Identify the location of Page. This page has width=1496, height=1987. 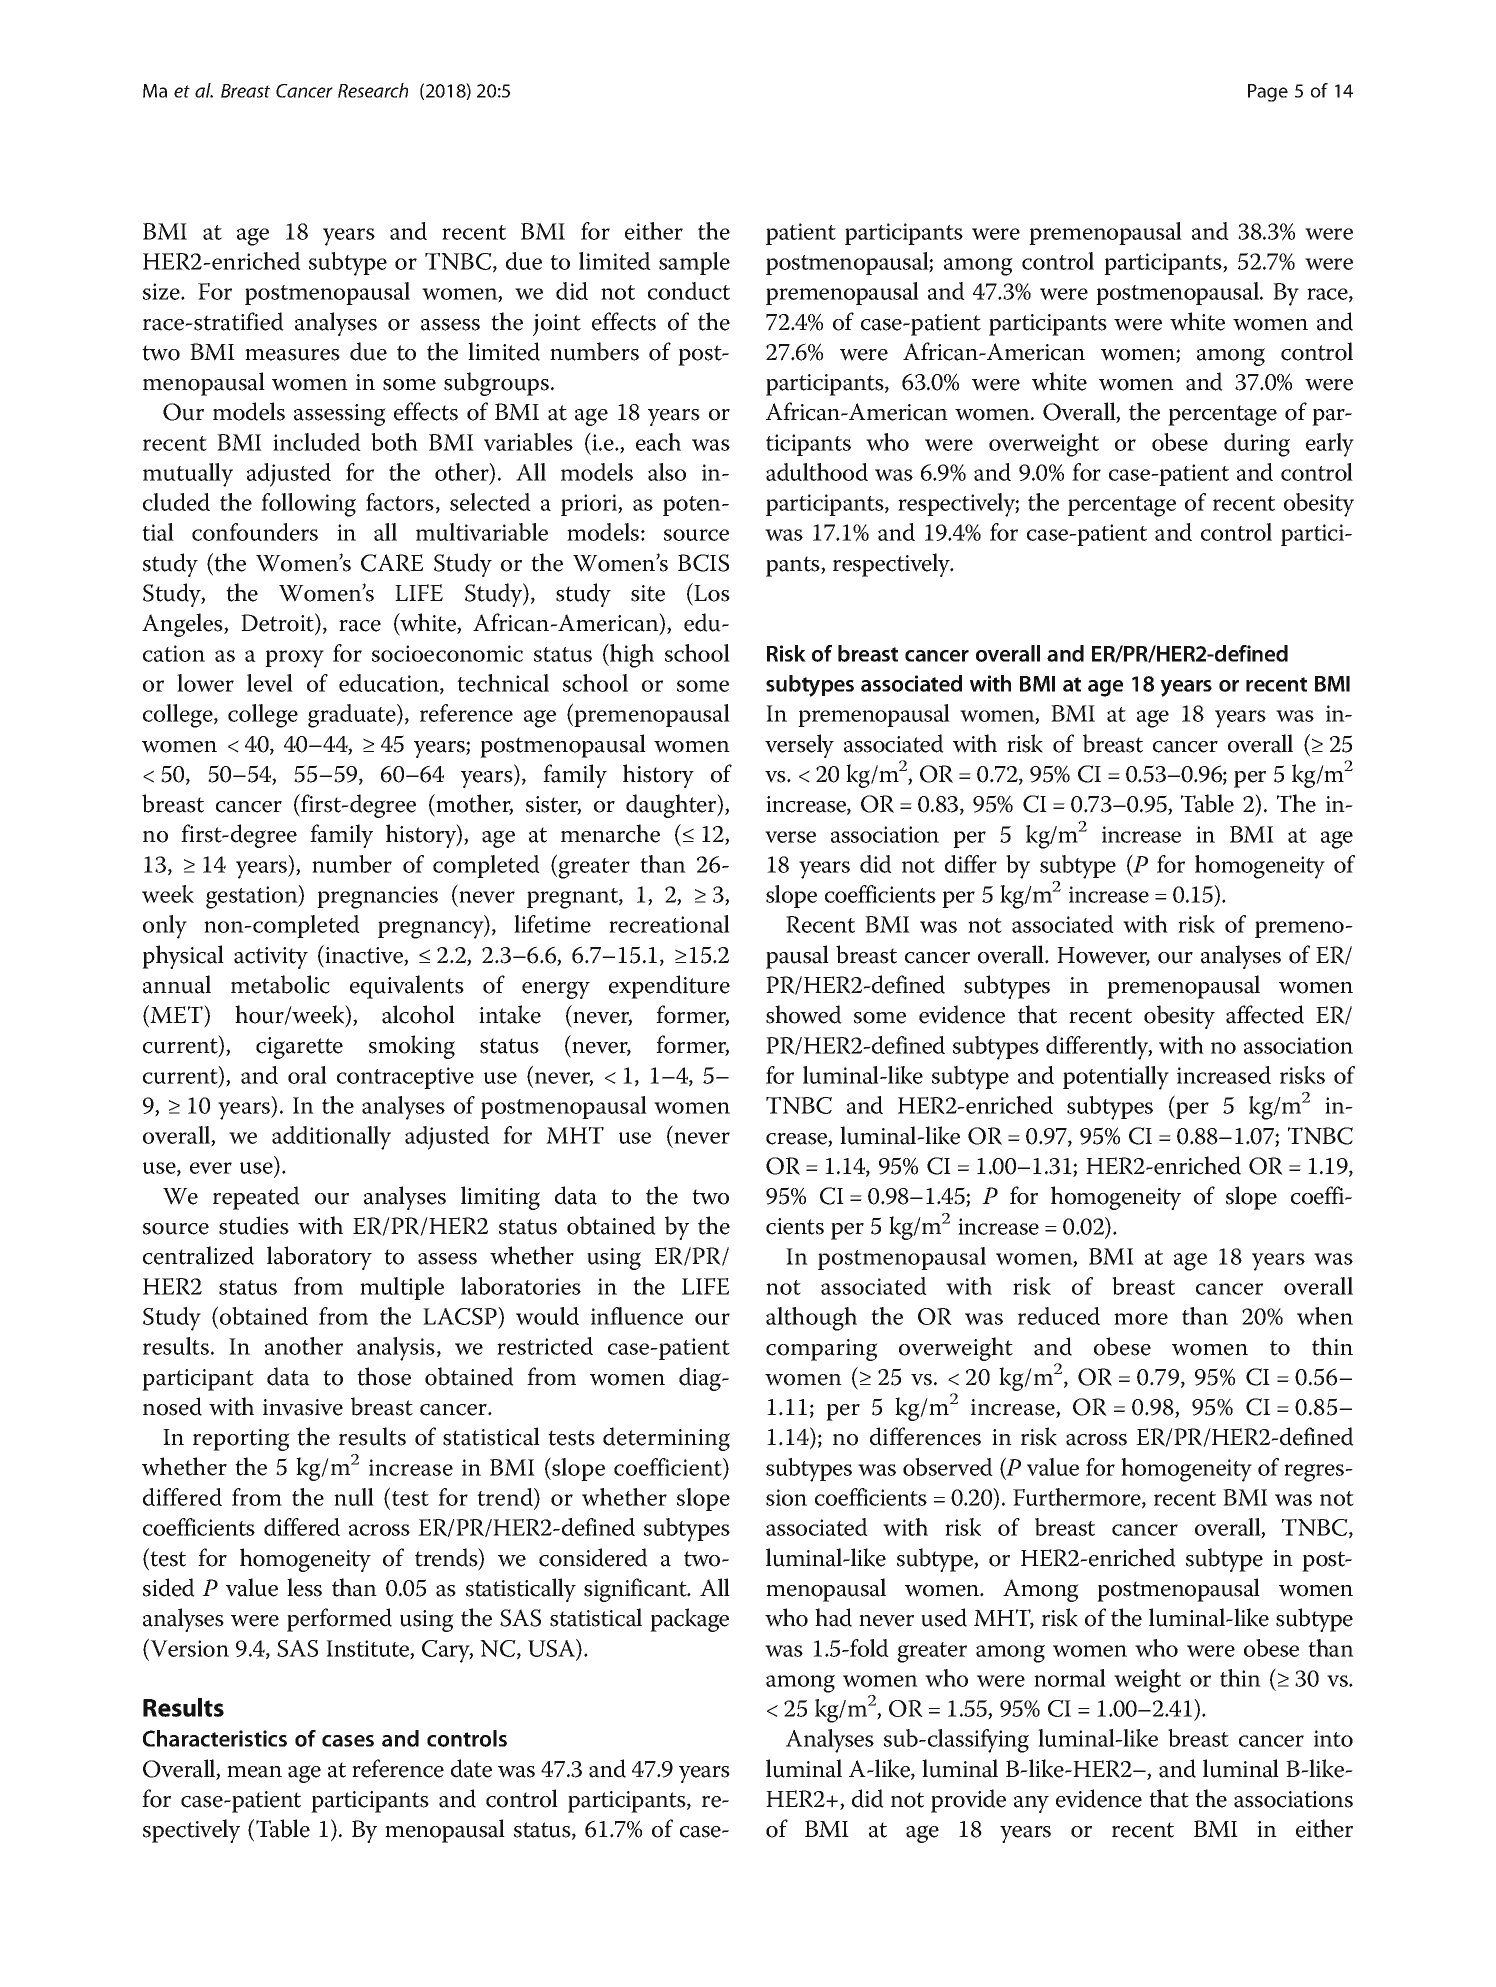
(1268, 93).
